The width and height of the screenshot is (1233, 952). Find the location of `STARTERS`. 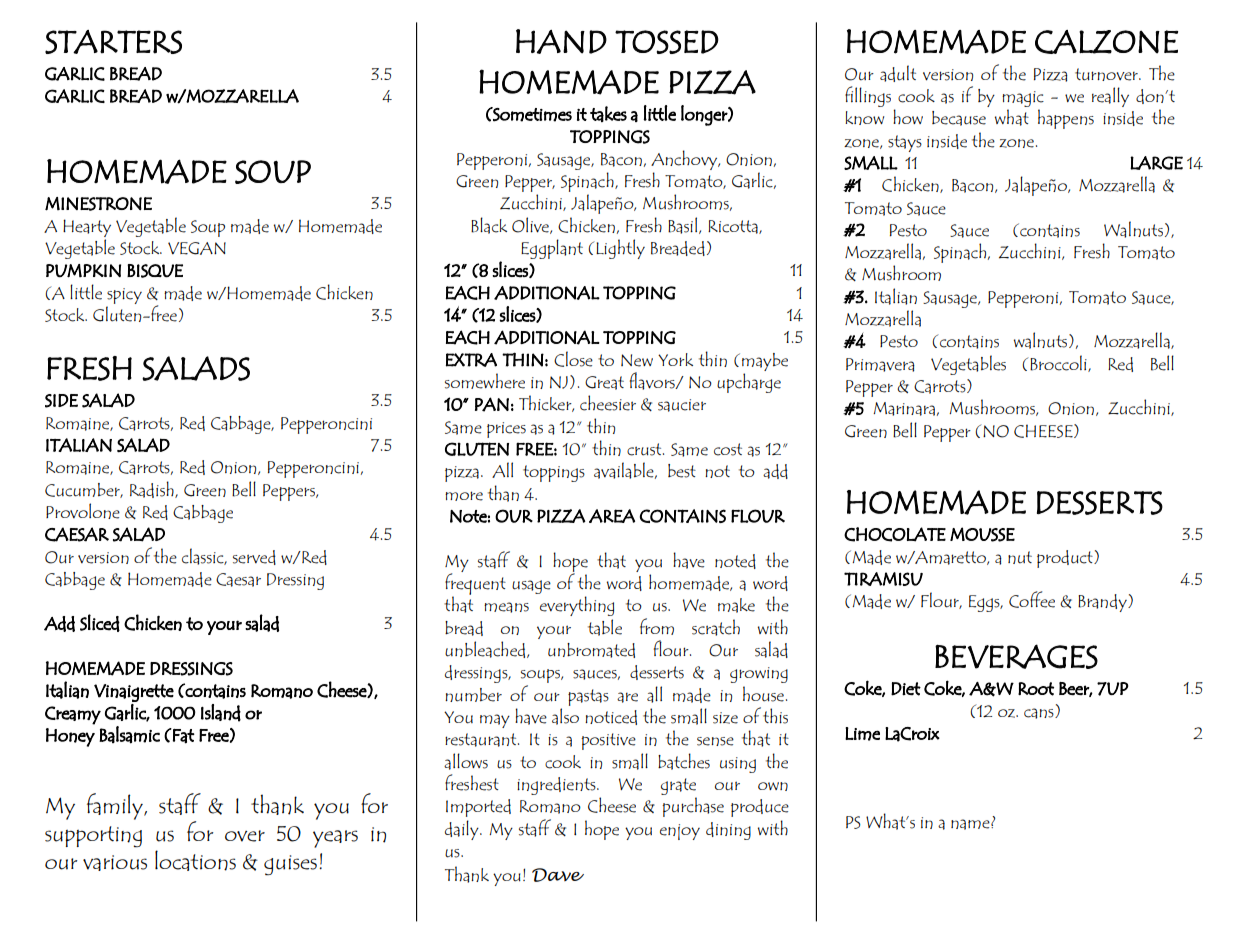

STARTERS is located at coordinates (113, 42).
